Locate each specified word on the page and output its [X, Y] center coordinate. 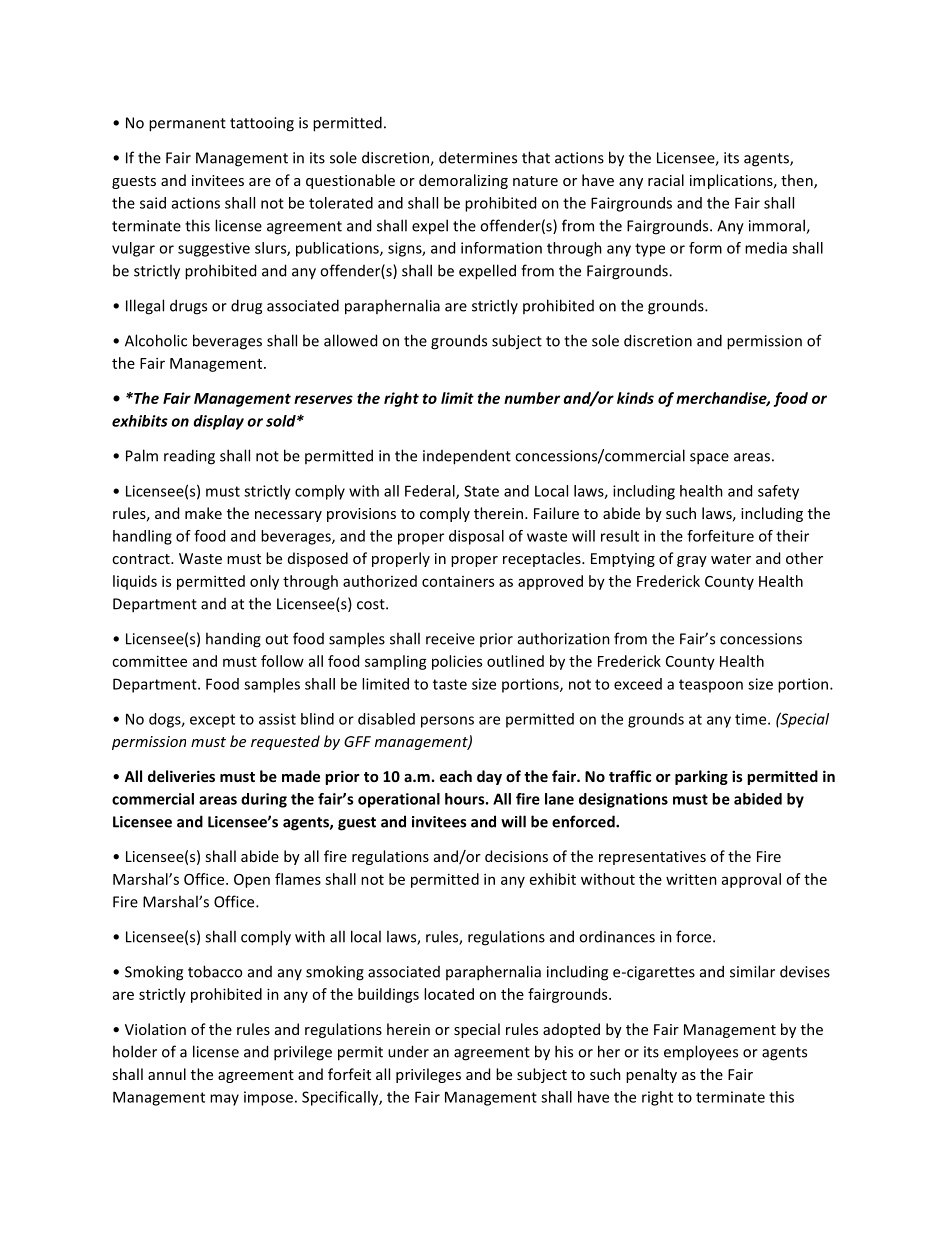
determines [478, 157]
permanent [187, 125]
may [224, 1100]
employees [701, 1053]
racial [666, 180]
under [408, 1051]
